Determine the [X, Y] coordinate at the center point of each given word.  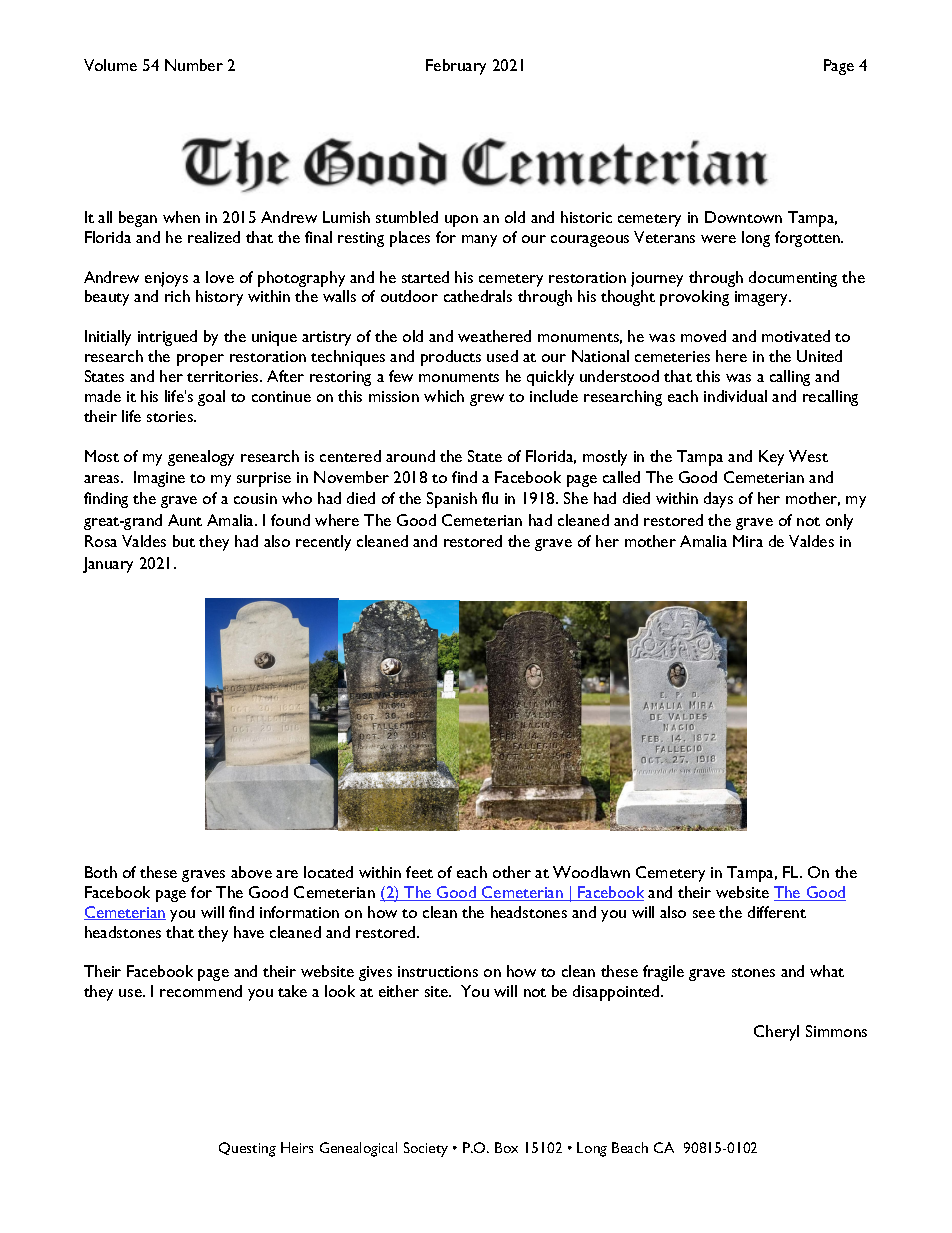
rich [177, 296]
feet [419, 872]
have [249, 932]
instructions [438, 971]
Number [194, 65]
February [456, 67]
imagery [763, 298]
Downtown [743, 217]
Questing [247, 1149]
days [718, 500]
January [108, 565]
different [777, 912]
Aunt [185, 520]
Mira [748, 541]
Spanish [452, 500]
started [425, 277]
